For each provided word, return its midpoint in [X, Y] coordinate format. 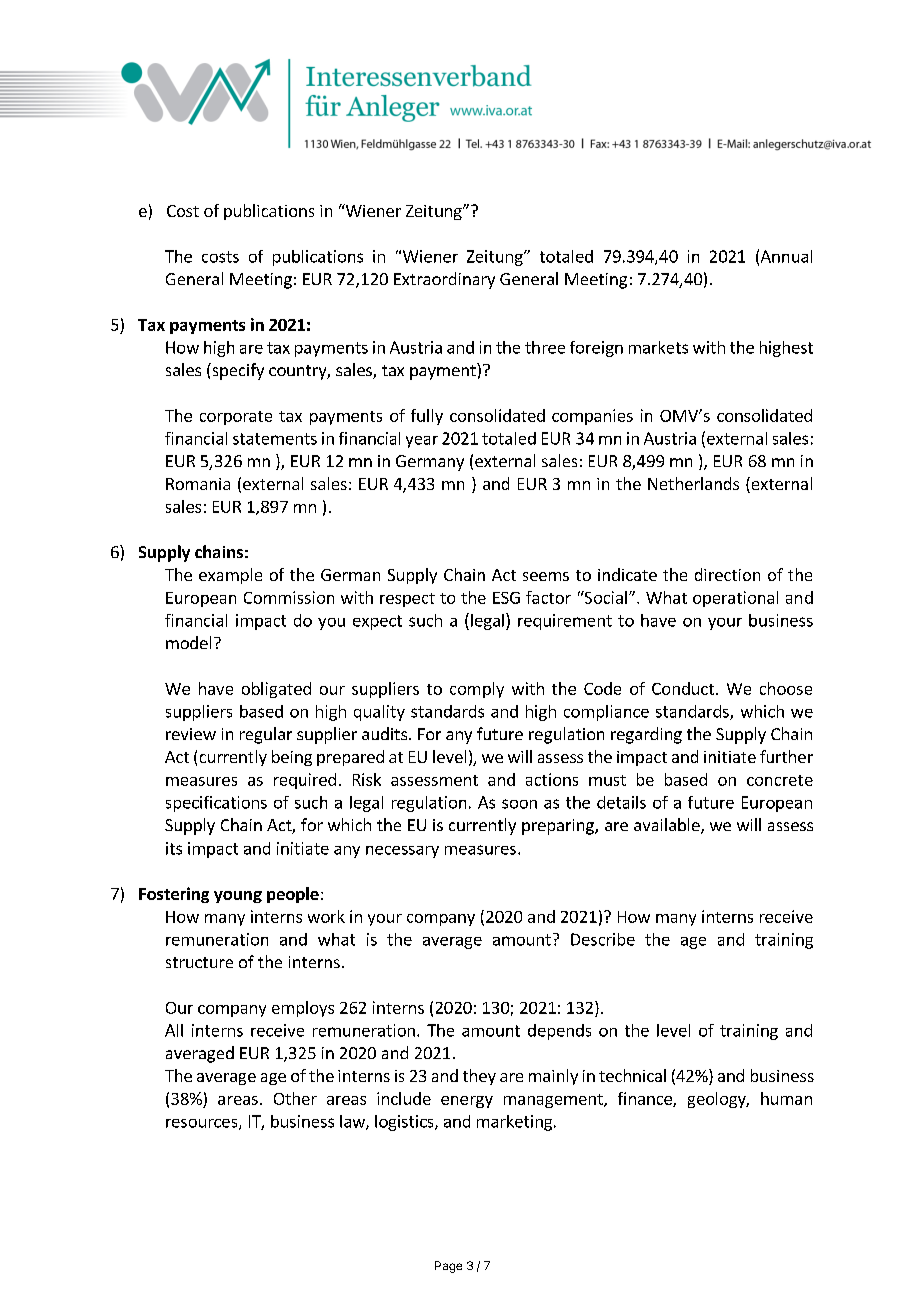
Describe [603, 939]
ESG [506, 598]
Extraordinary [444, 280]
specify [237, 371]
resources [203, 1124]
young [238, 897]
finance [646, 1099]
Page [448, 1267]
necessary [402, 852]
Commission [289, 597]
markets [658, 347]
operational [735, 599]
